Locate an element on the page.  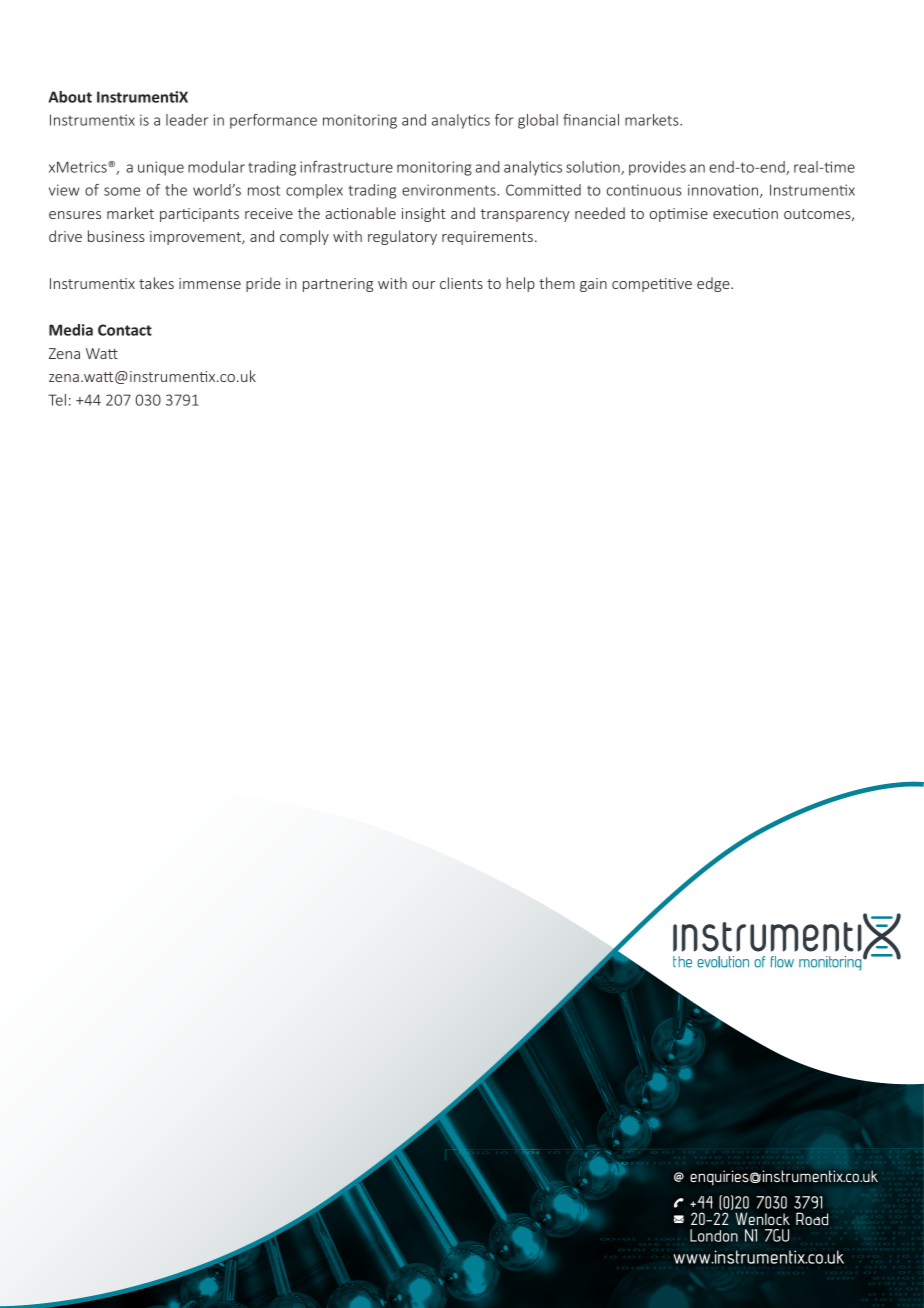
Road is located at coordinates (812, 1218).
